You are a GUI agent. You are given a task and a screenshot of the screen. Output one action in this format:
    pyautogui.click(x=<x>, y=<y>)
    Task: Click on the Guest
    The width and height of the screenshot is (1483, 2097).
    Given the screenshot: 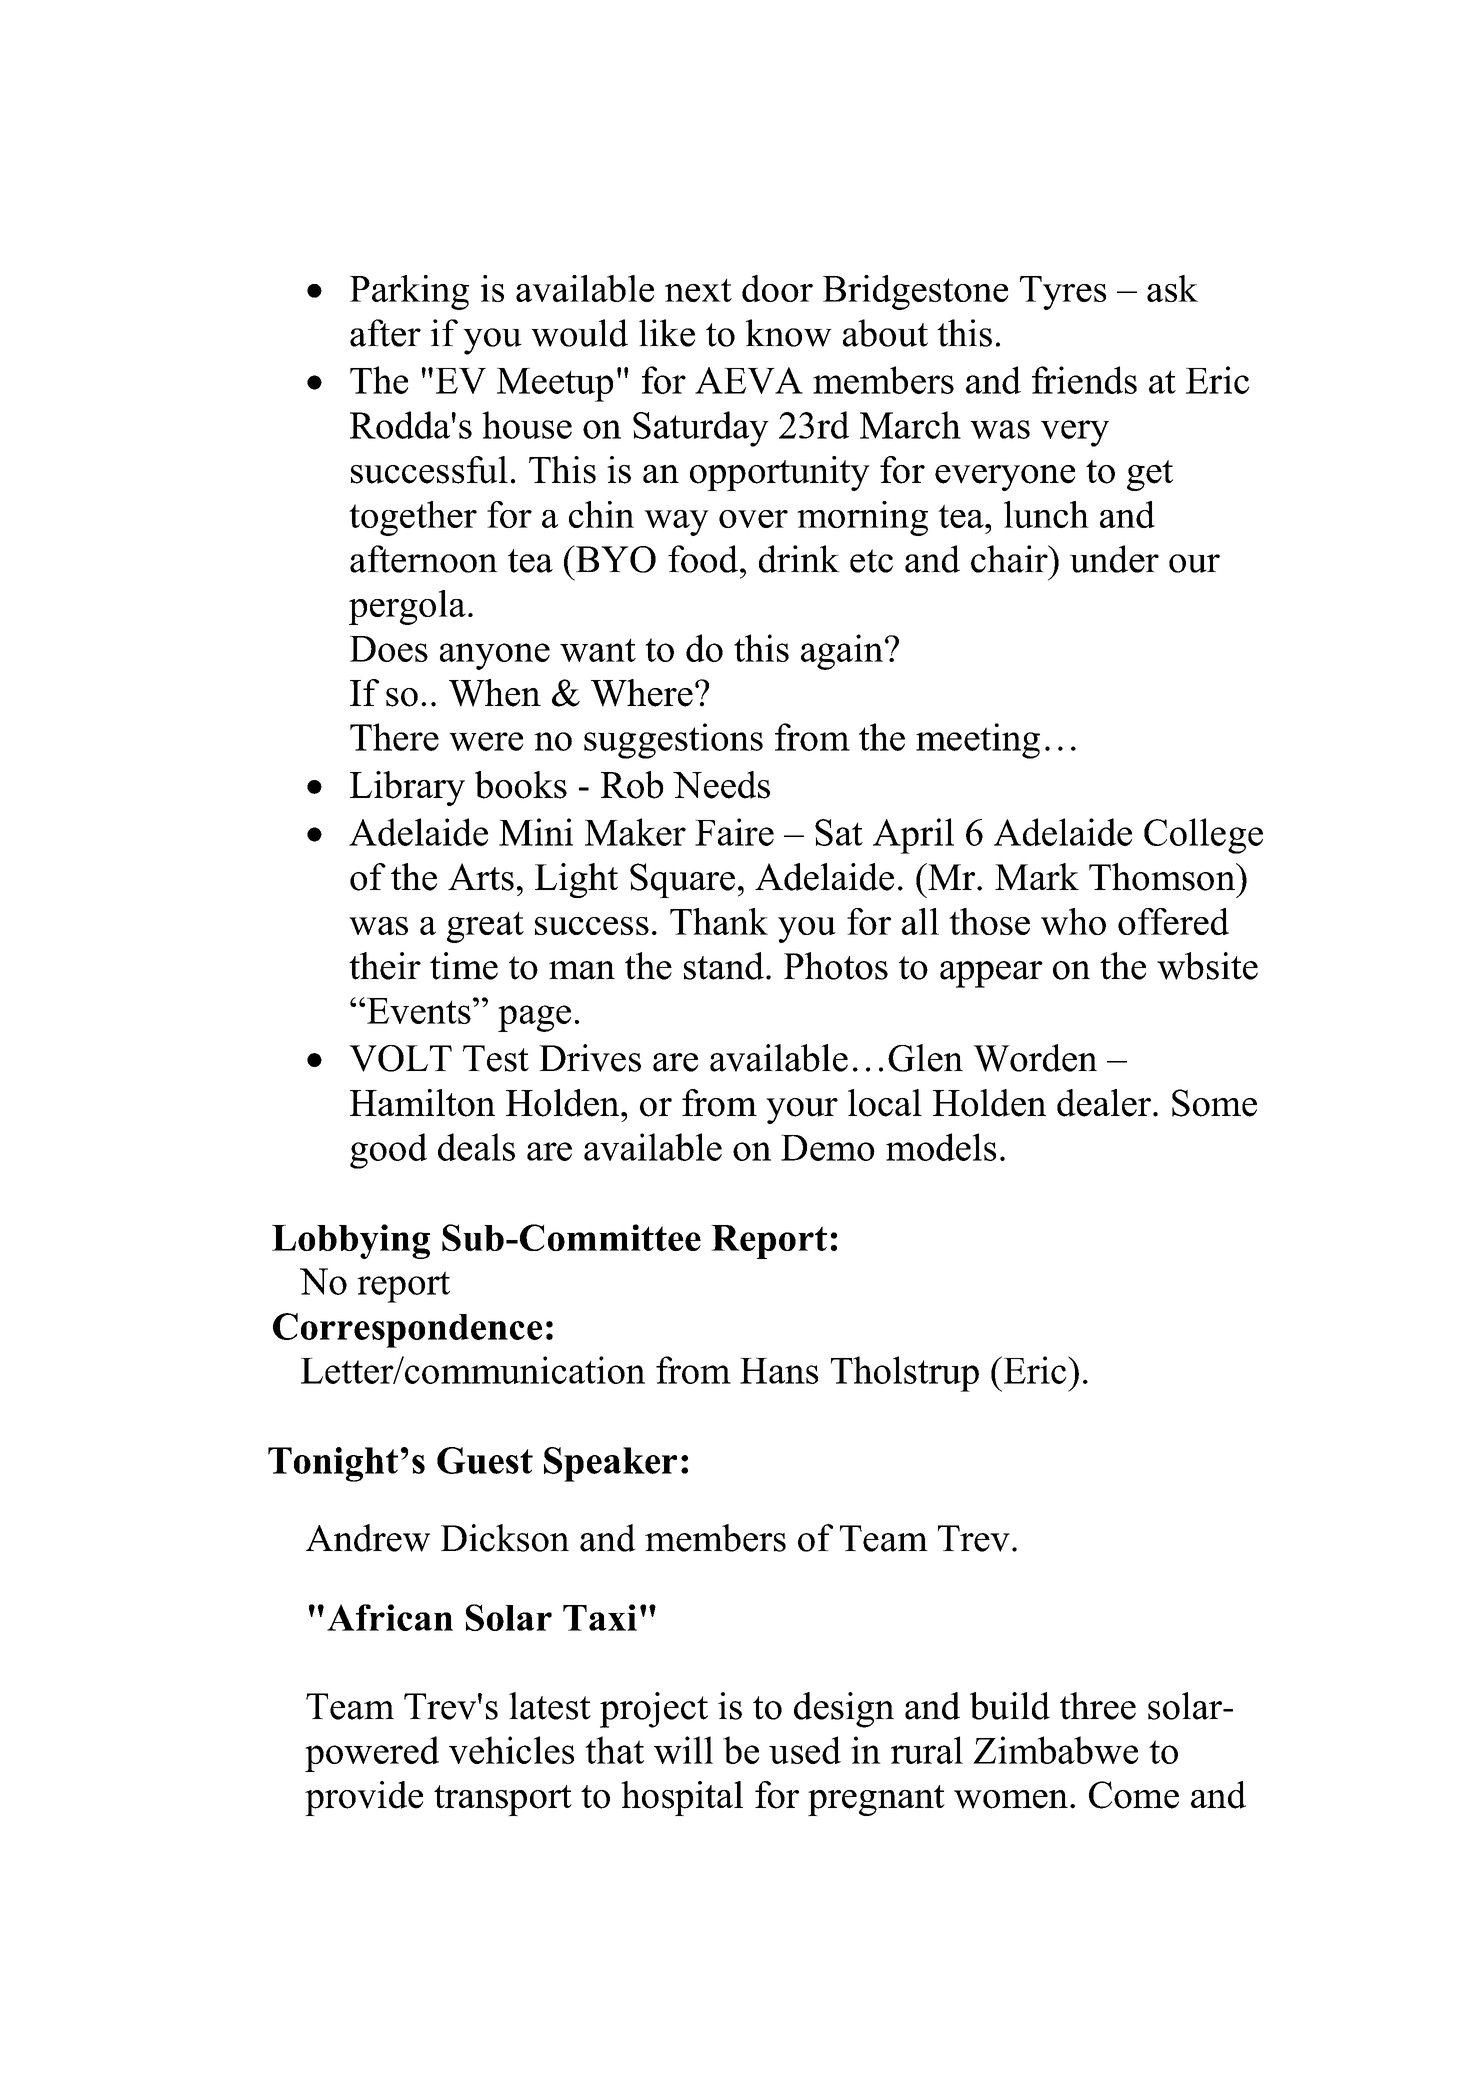 What is the action you would take?
    pyautogui.click(x=485, y=1460)
